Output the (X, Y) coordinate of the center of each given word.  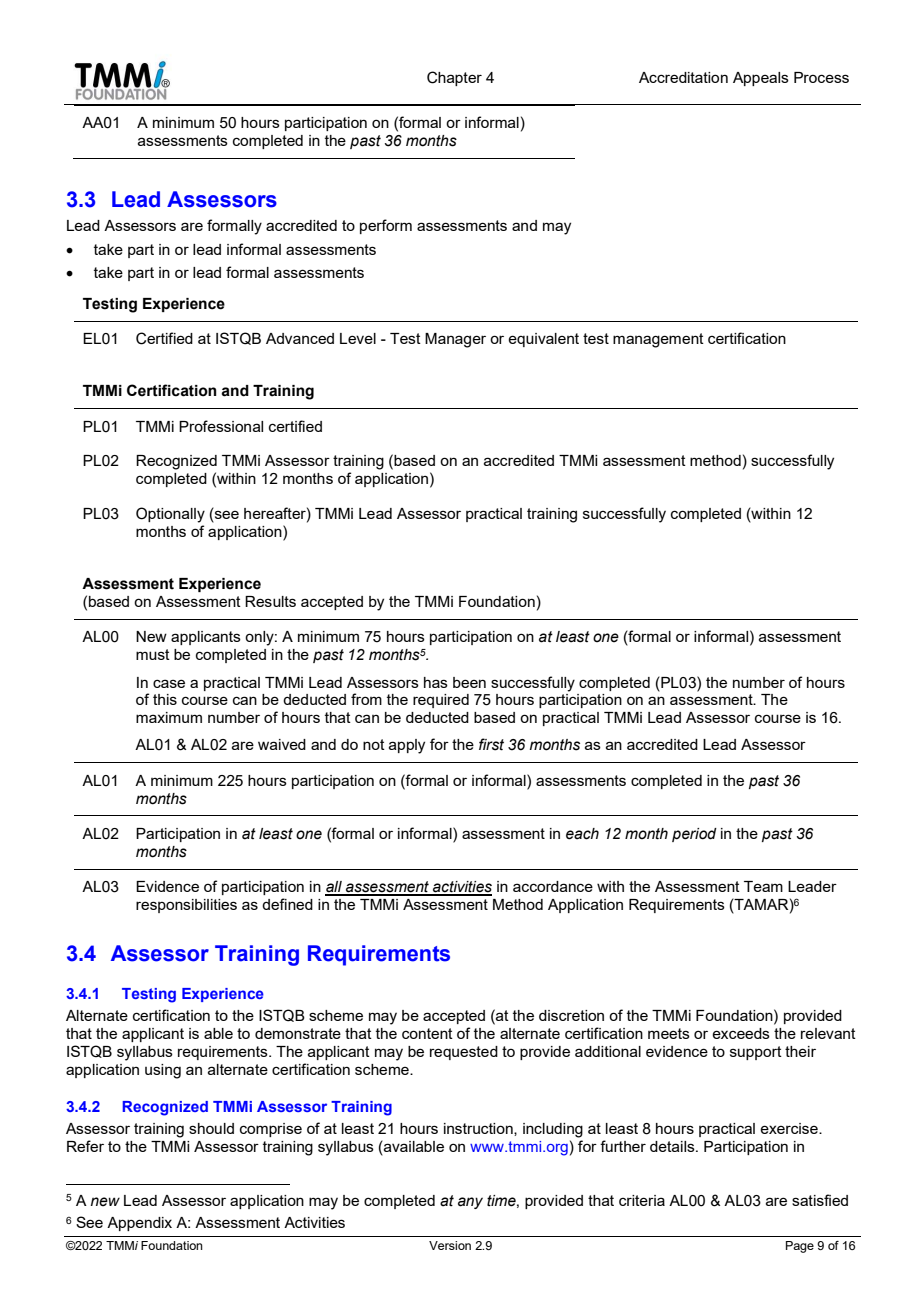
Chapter (454, 78)
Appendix (139, 1224)
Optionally (170, 515)
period (694, 835)
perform (386, 226)
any (470, 1203)
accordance (553, 886)
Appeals (761, 79)
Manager (455, 340)
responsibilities (186, 906)
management (658, 340)
